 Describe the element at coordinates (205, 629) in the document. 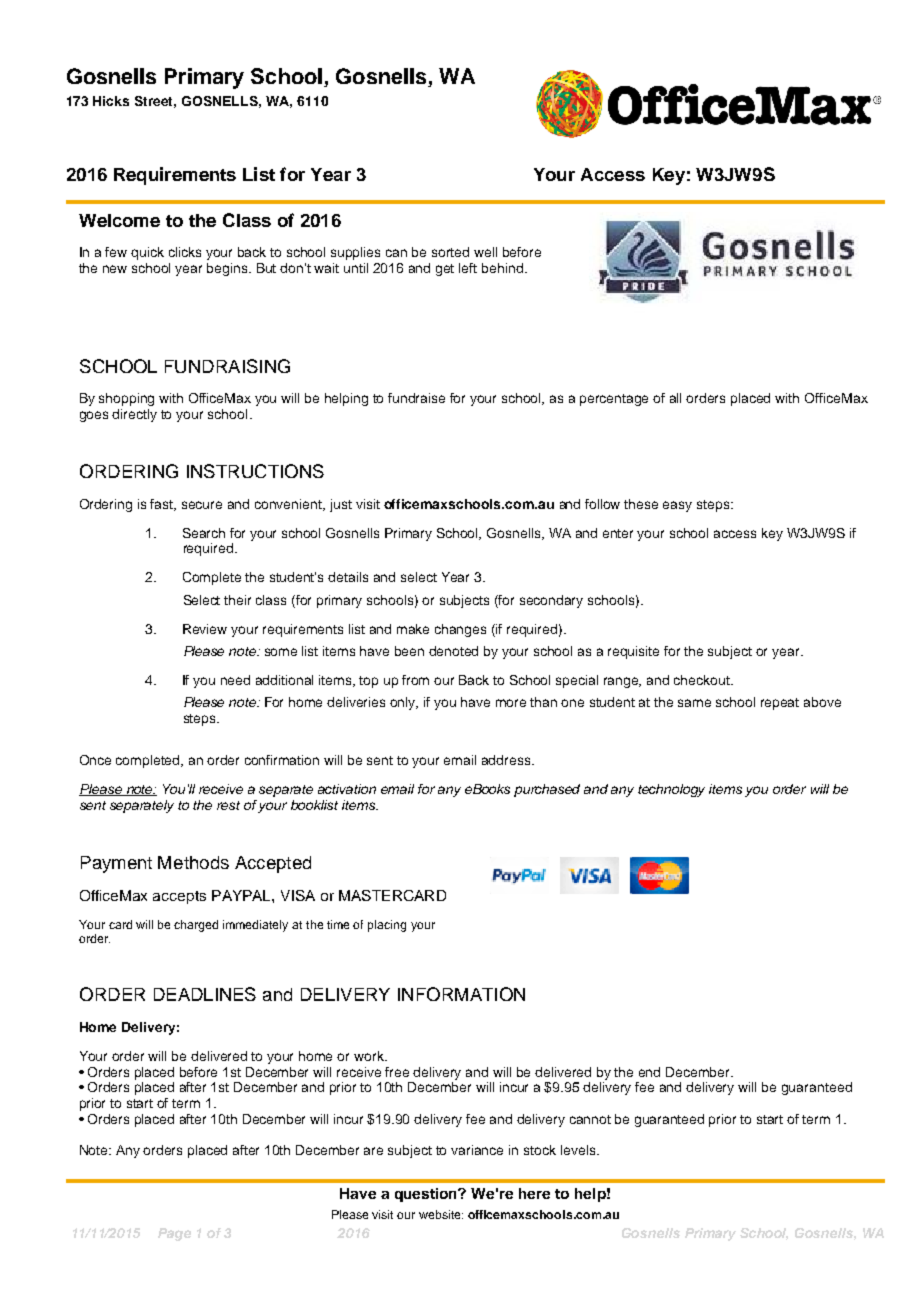

I see `Review` at that location.
